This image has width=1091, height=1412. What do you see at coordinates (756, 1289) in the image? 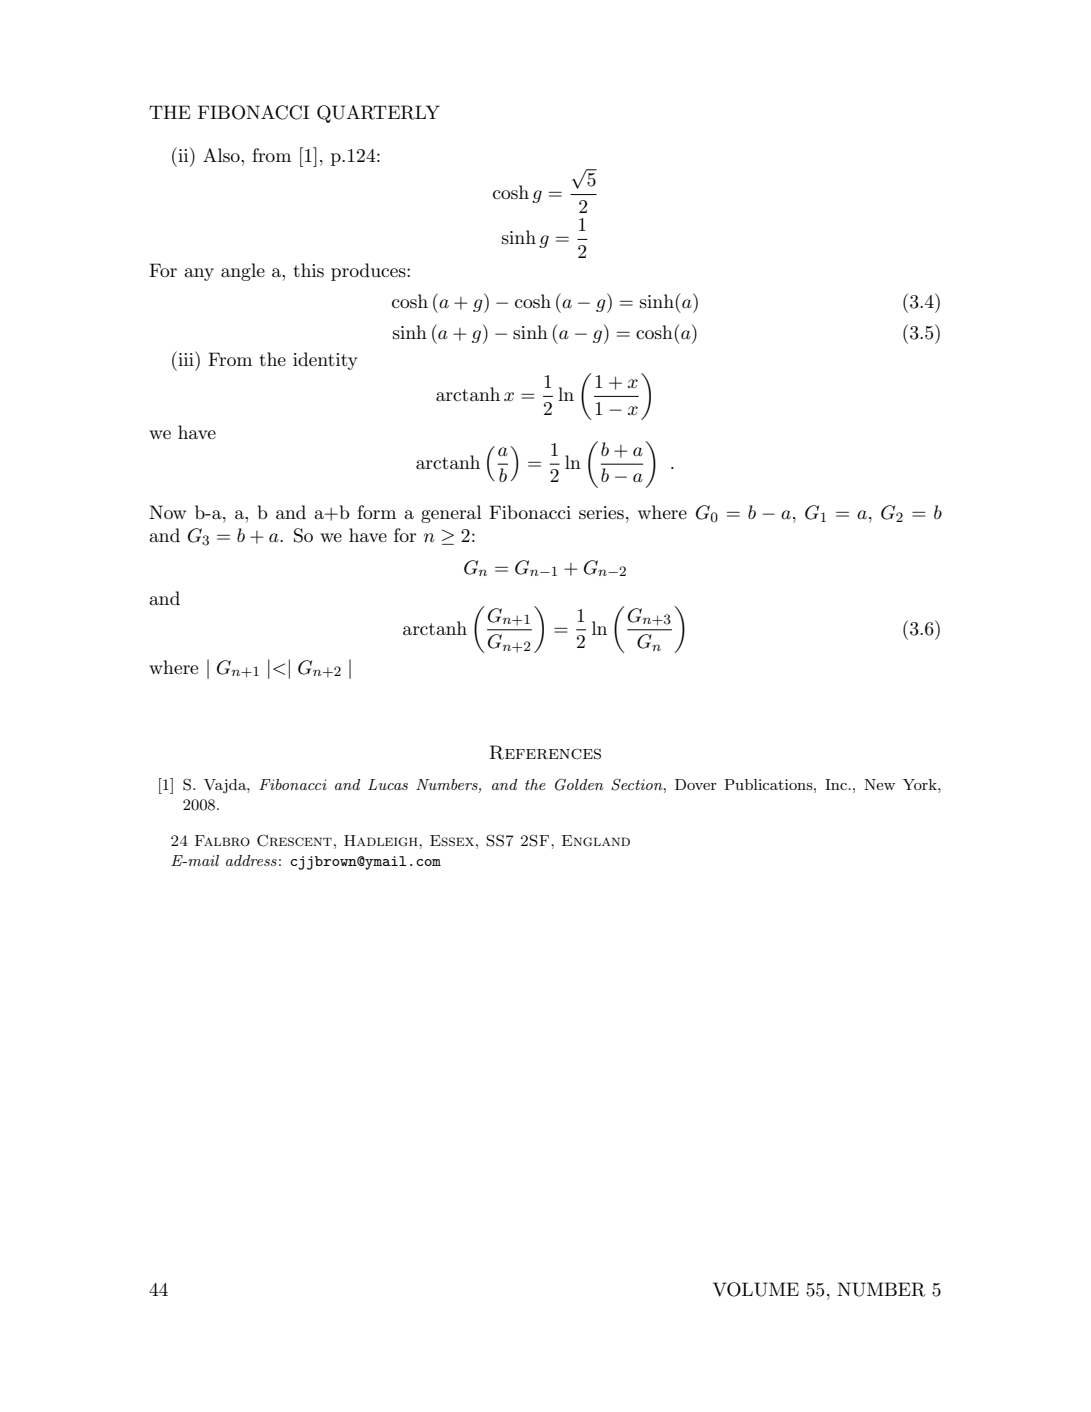
I see `VOLUME` at bounding box center [756, 1289].
